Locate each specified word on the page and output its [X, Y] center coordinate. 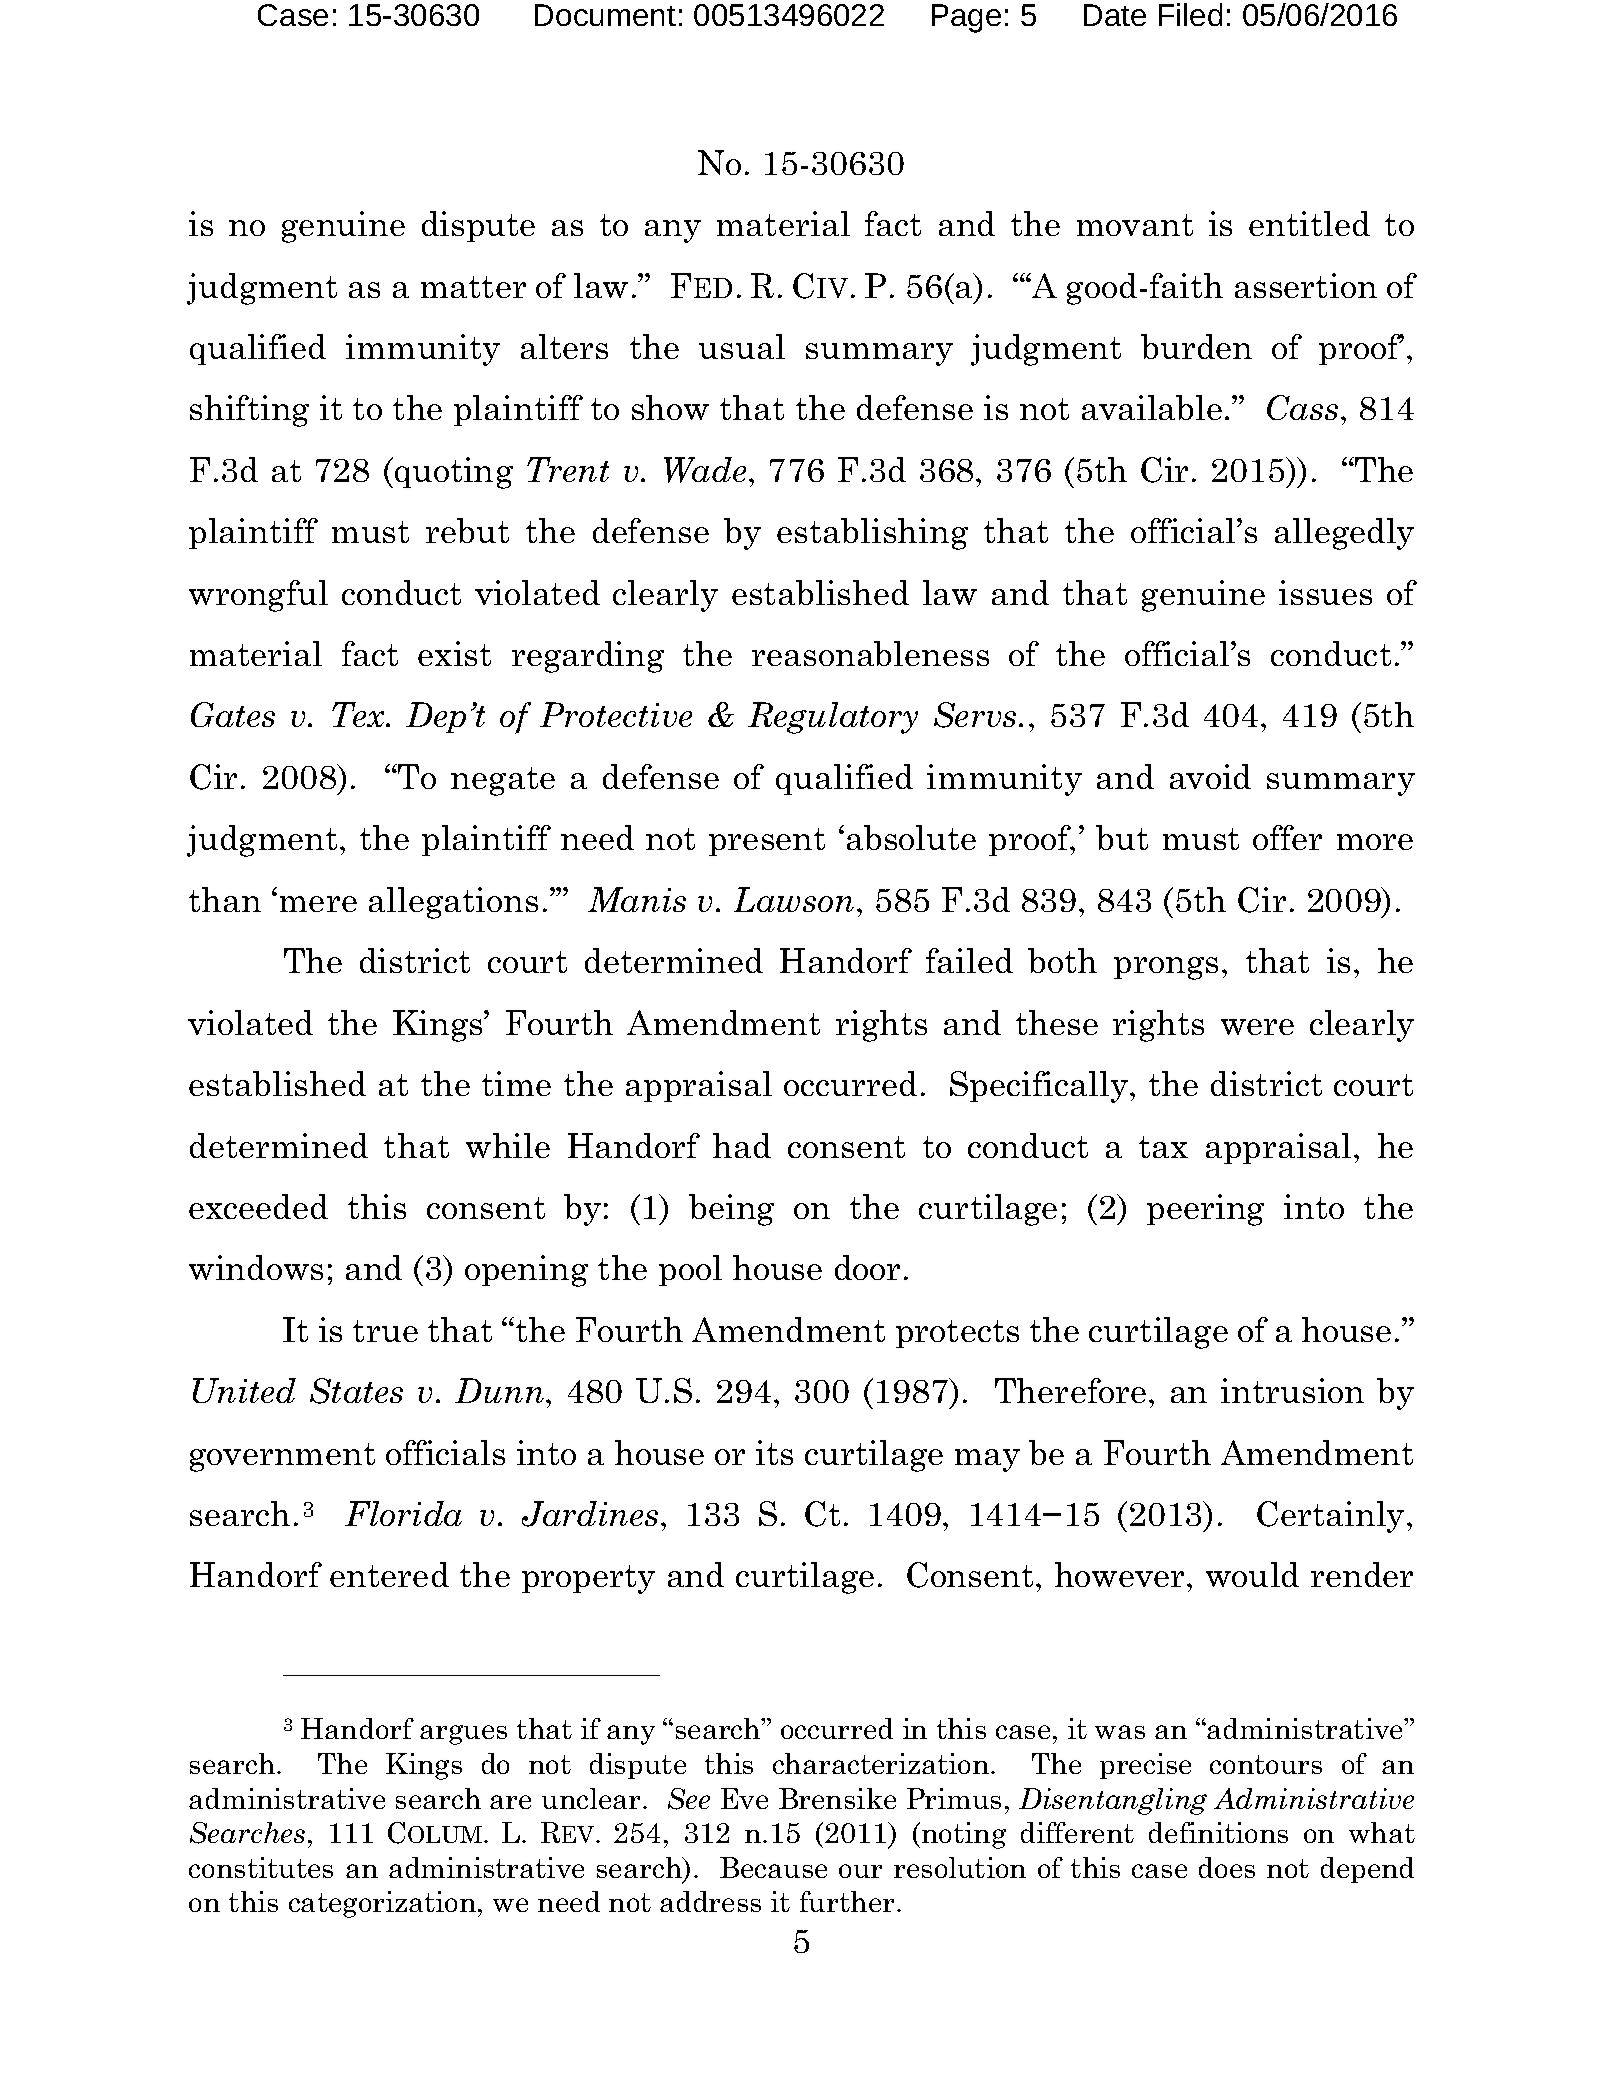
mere [318, 904]
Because [773, 1867]
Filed [1190, 14]
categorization [384, 1904]
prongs [1166, 968]
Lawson [794, 899]
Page [966, 18]
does [1227, 1867]
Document [605, 15]
